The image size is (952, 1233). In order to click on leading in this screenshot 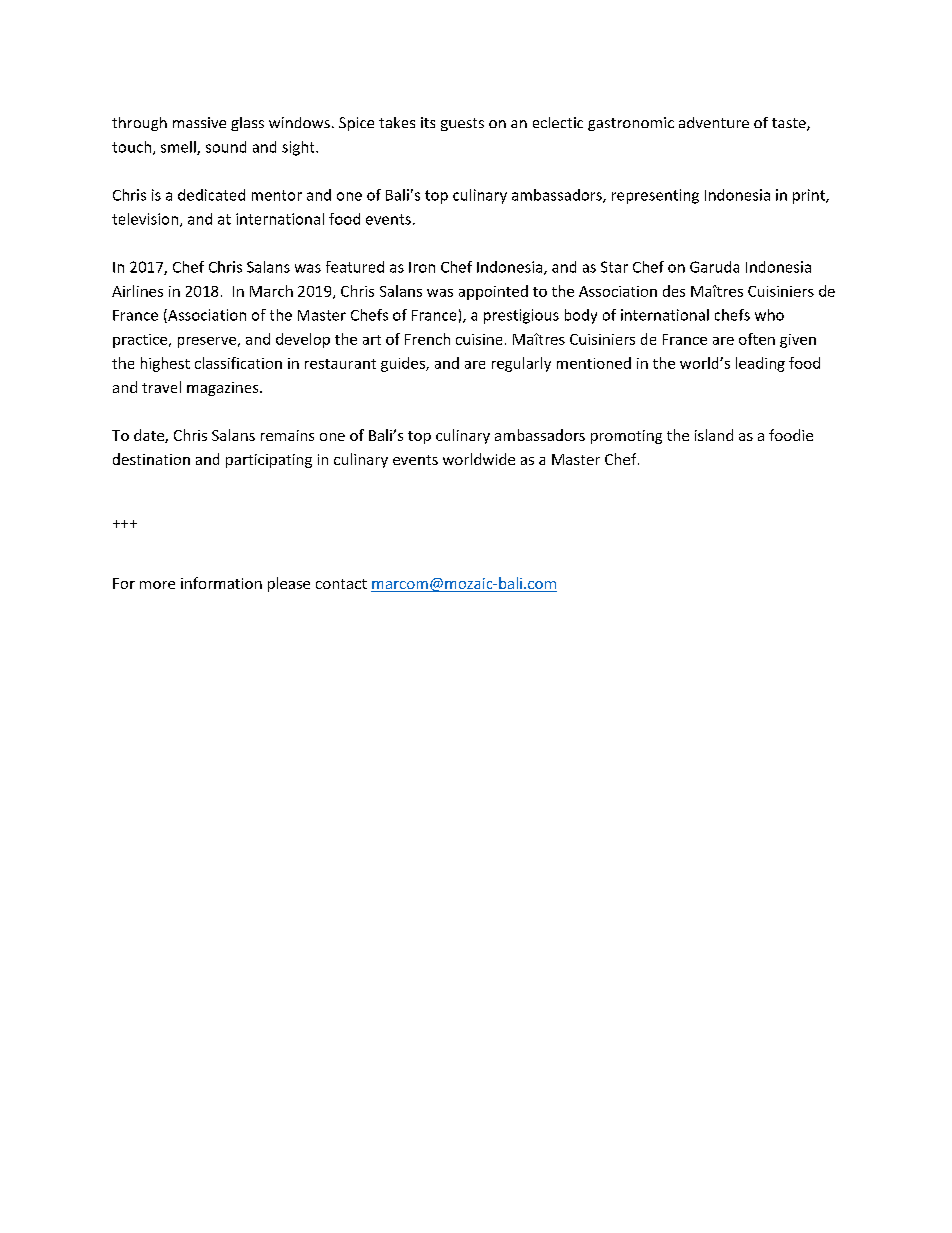, I will do `click(760, 364)`.
